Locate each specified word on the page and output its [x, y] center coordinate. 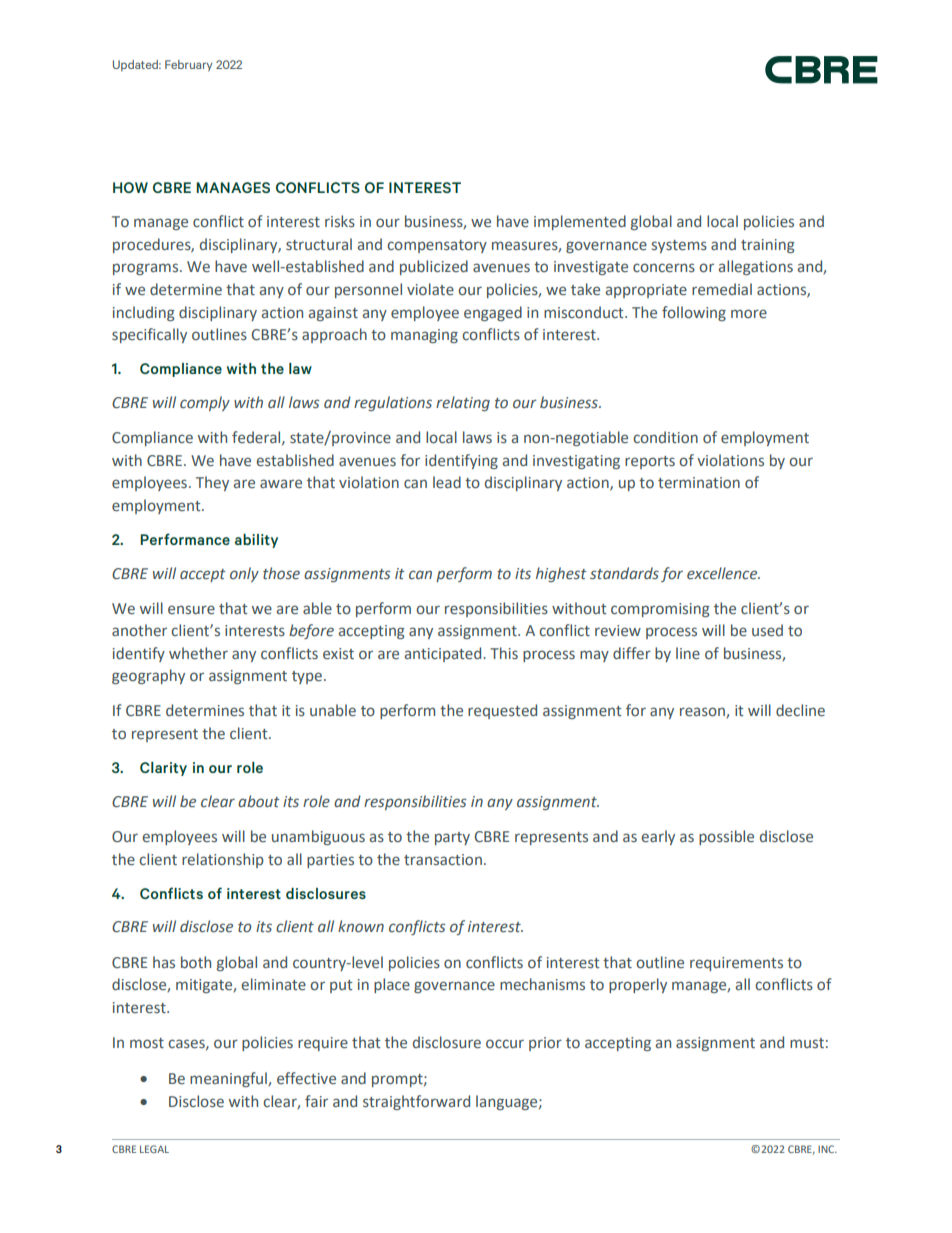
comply [205, 403]
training [768, 246]
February [189, 66]
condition [665, 437]
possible [726, 837]
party [452, 838]
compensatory [437, 246]
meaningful [229, 1079]
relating [463, 403]
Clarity [163, 769]
